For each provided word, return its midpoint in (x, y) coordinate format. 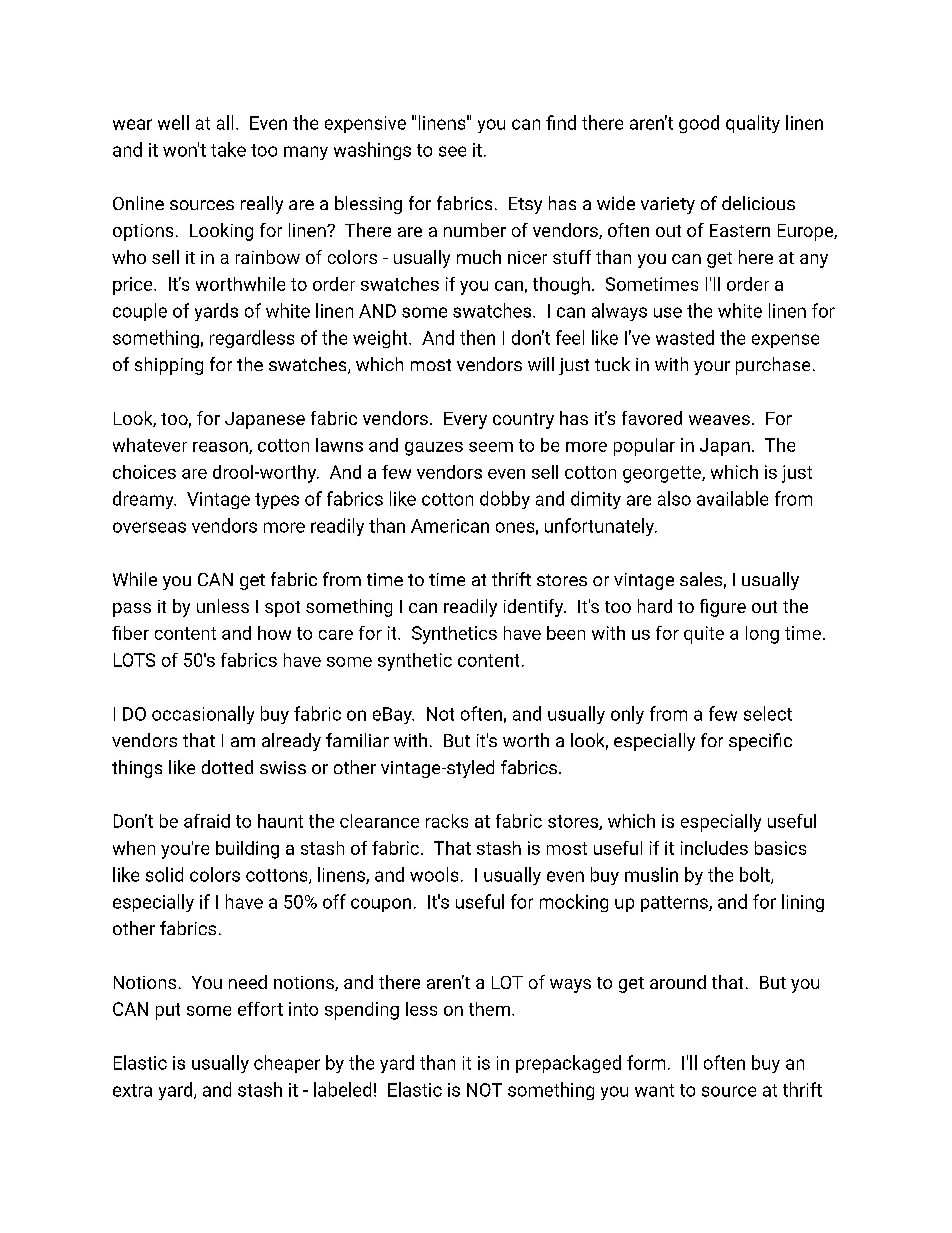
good (699, 124)
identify (534, 608)
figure (723, 608)
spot (282, 609)
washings (372, 151)
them (489, 1009)
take (228, 149)
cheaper (287, 1064)
